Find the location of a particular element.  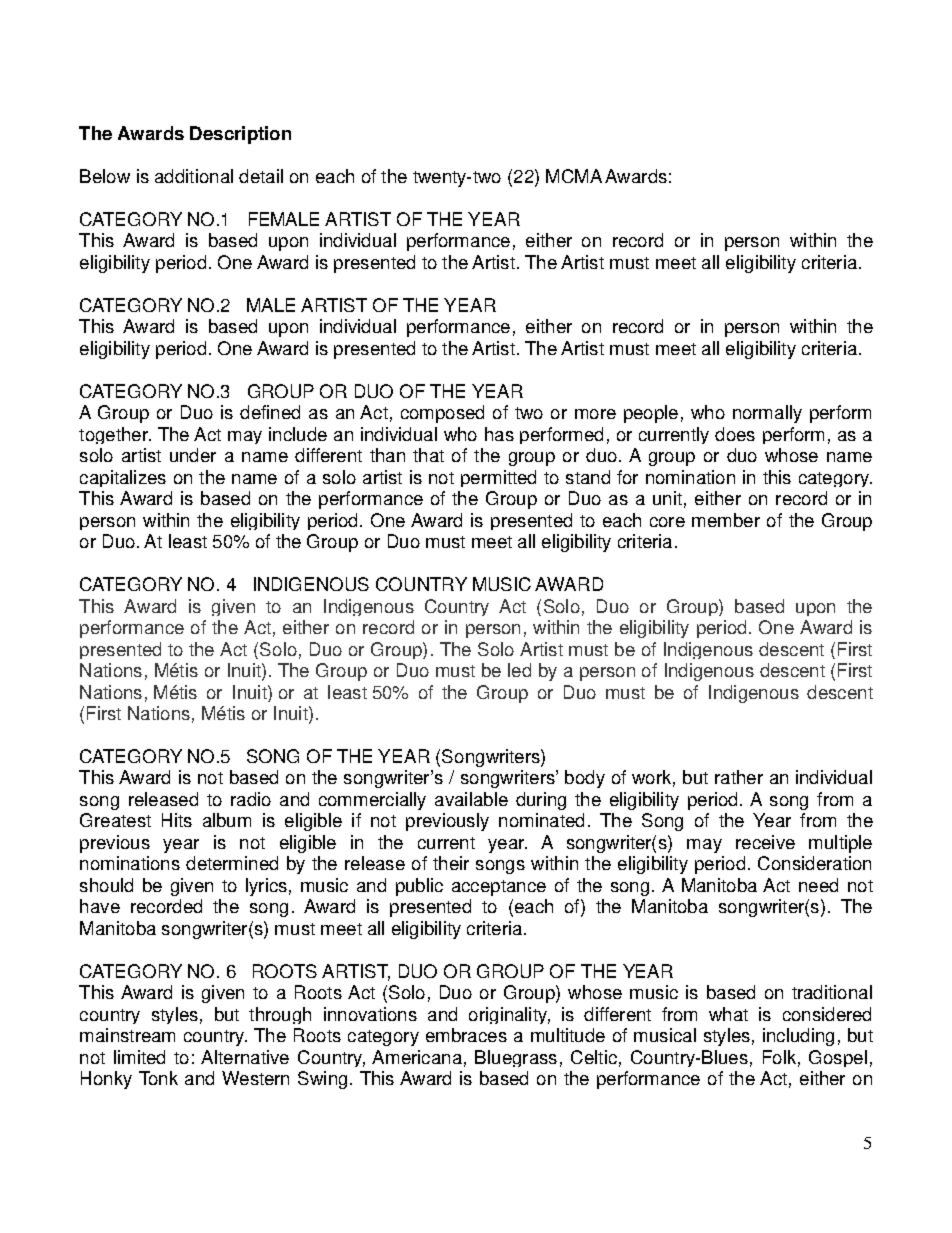

rather is located at coordinates (739, 777).
